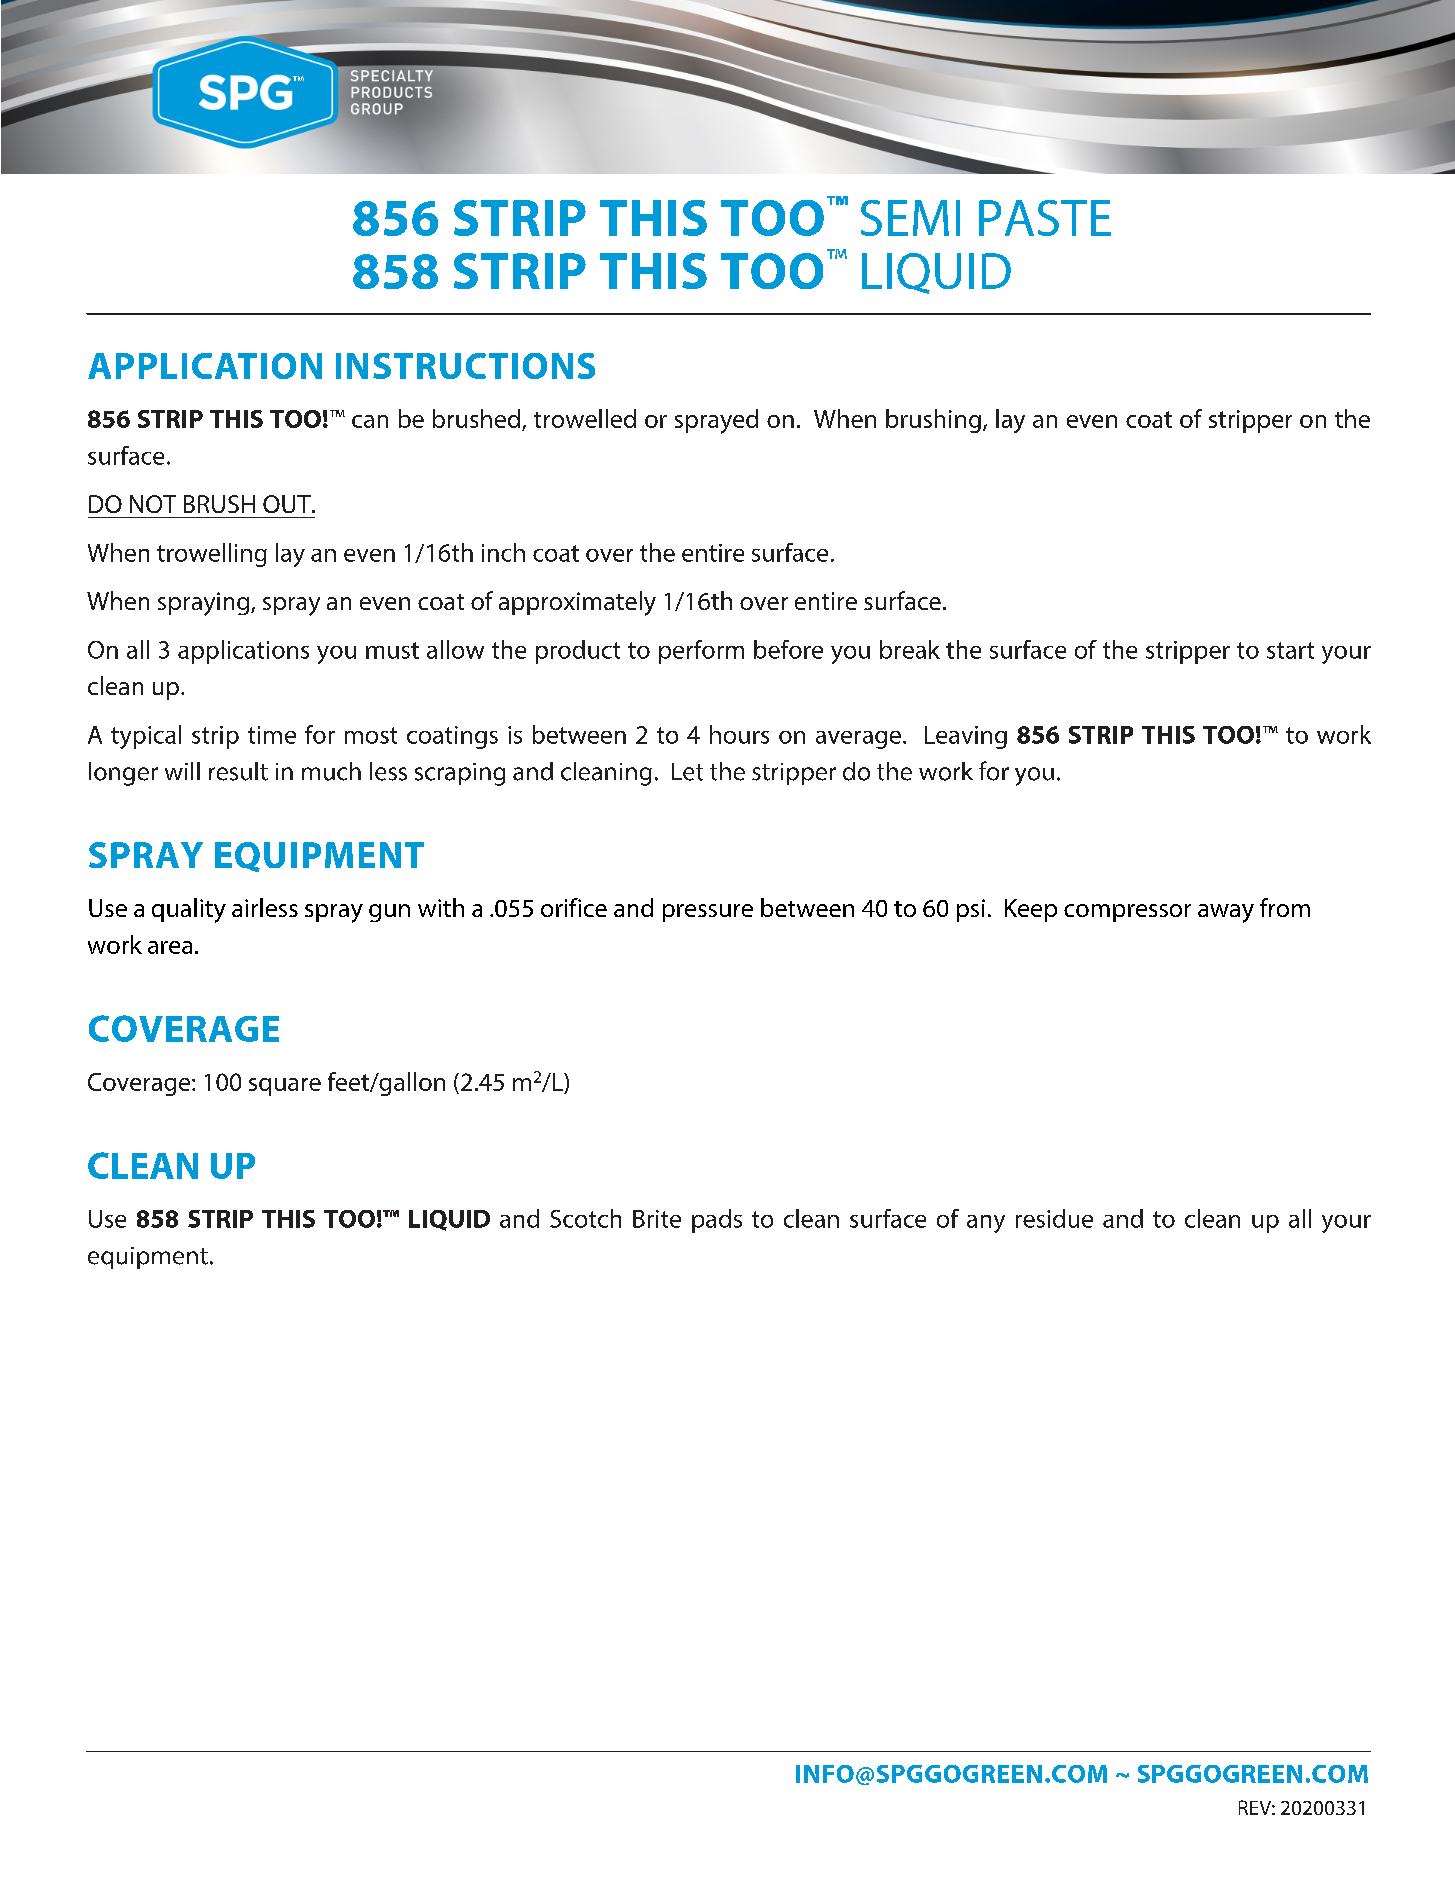 Image resolution: width=1455 pixels, height=1883 pixels. What do you see at coordinates (1054, 1218) in the image?
I see `residue` at bounding box center [1054, 1218].
